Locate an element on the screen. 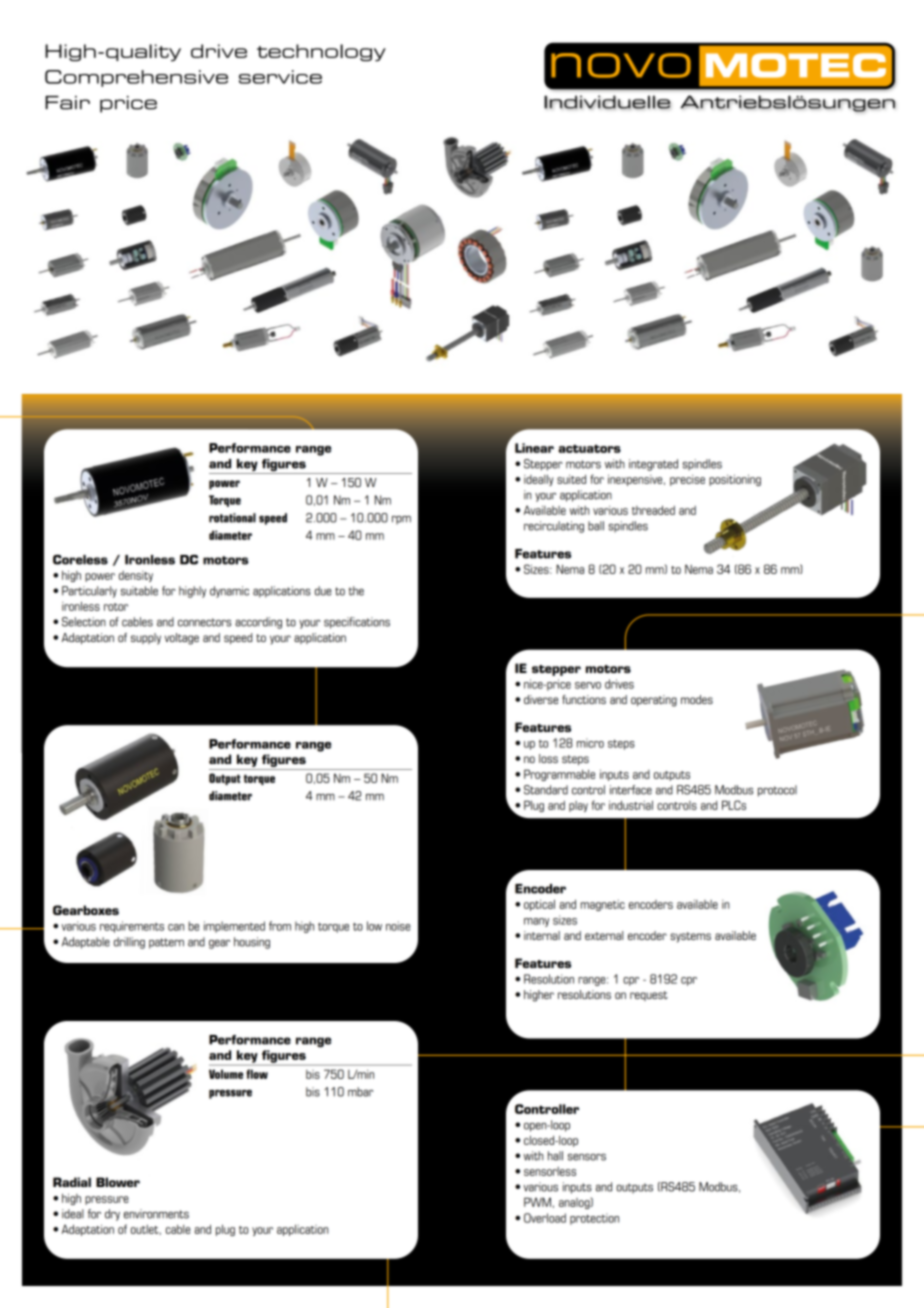  Blower is located at coordinates (118, 1182).
